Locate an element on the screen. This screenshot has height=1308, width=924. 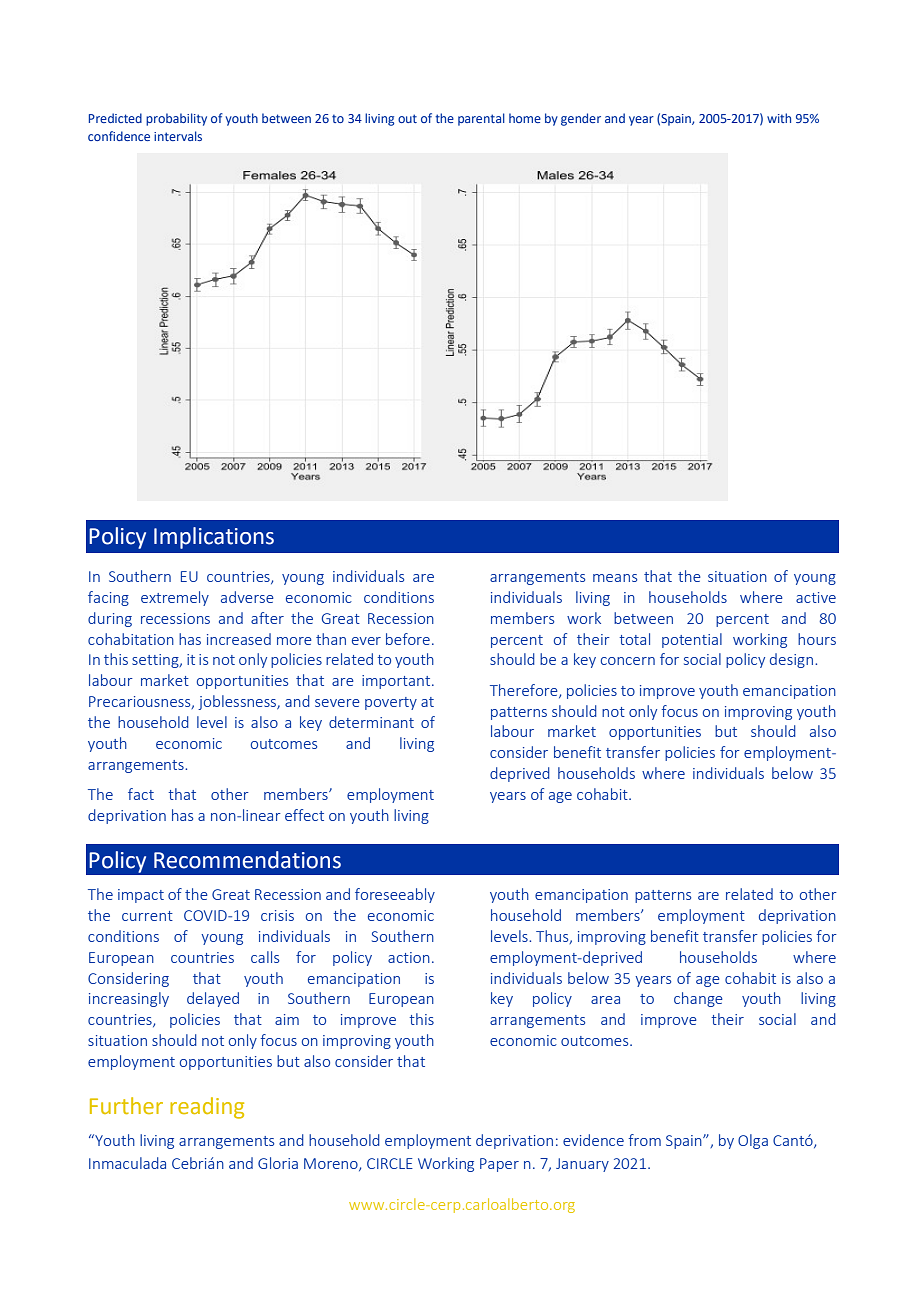
Paper is located at coordinates (499, 1165).
